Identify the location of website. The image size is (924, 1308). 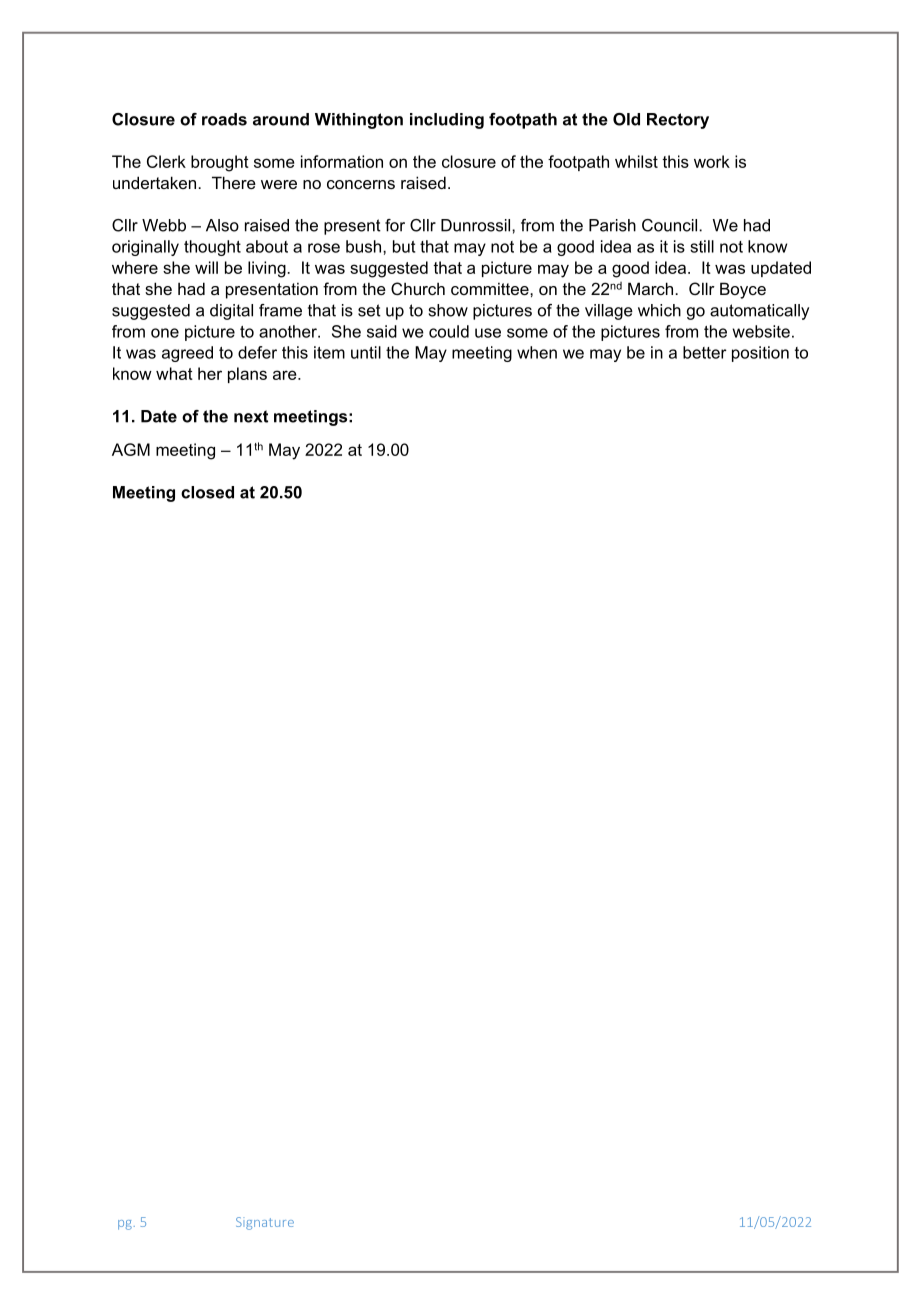
(761, 331).
